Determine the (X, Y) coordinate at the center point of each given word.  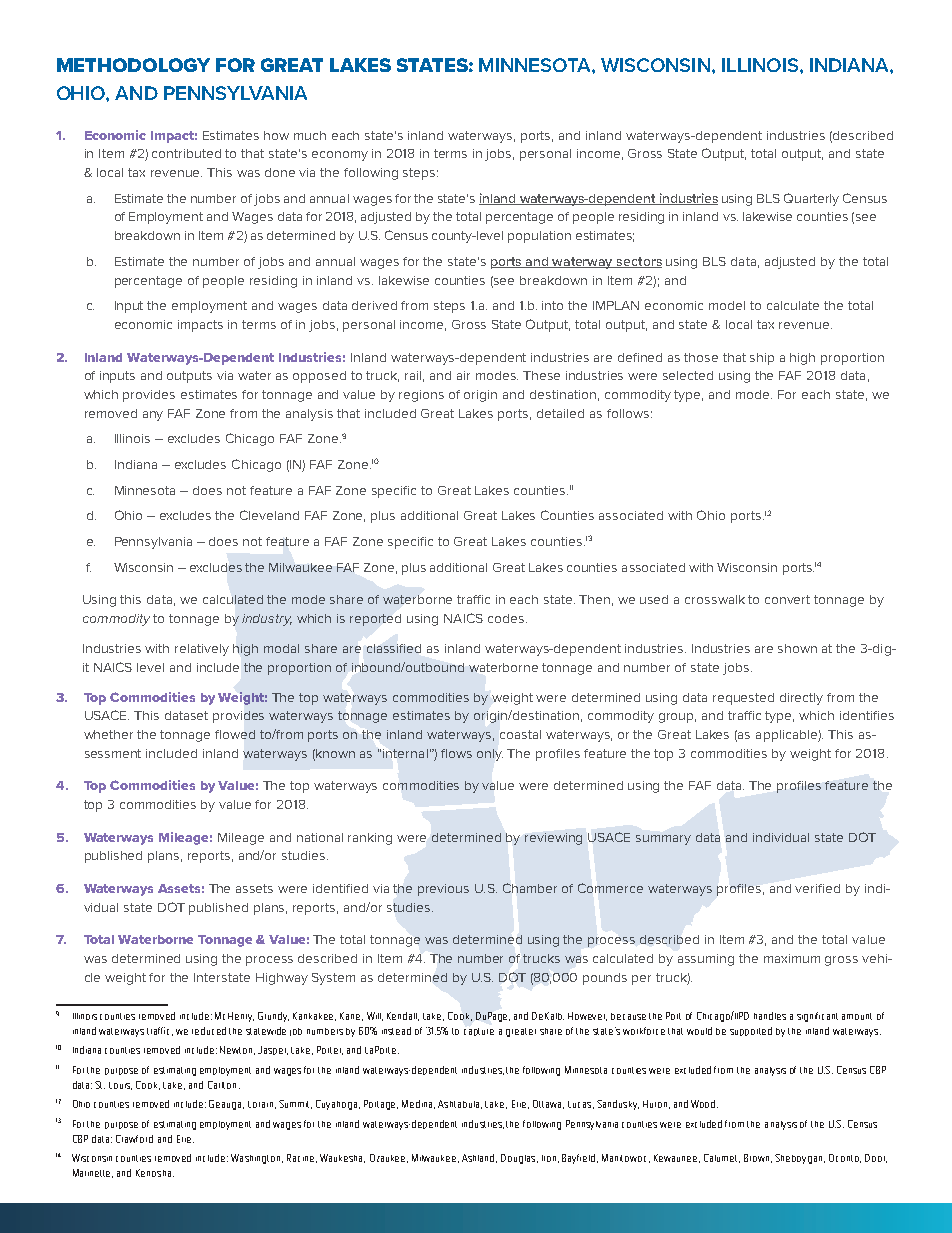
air (463, 375)
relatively (202, 650)
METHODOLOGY (133, 65)
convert (787, 599)
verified (817, 888)
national (320, 837)
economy (340, 156)
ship (762, 359)
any (153, 416)
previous (443, 890)
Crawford (134, 1139)
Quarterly (811, 199)
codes (506, 618)
